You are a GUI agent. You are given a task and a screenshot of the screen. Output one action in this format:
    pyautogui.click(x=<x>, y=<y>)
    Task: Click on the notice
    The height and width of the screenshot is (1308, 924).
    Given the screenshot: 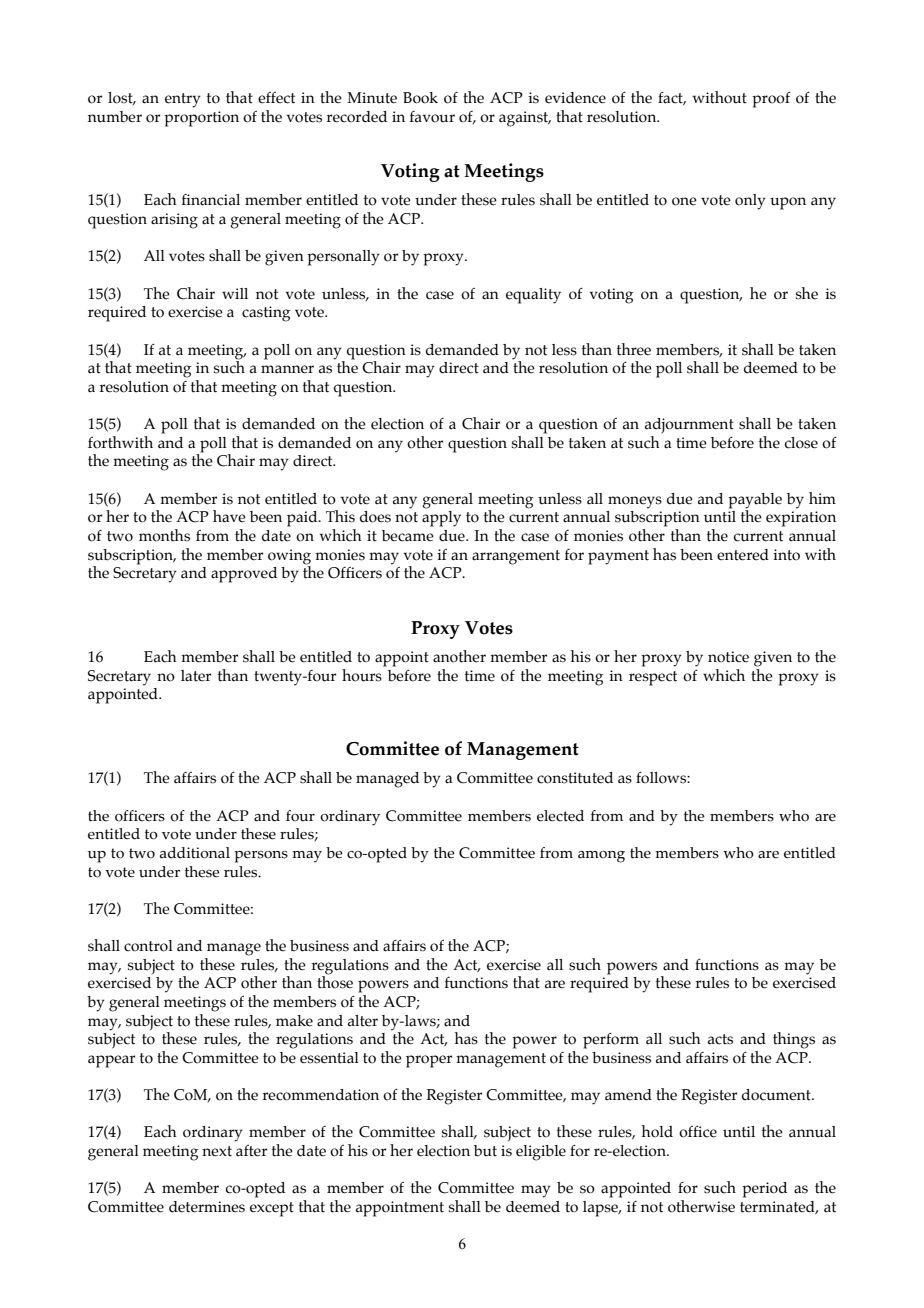 What is the action you would take?
    pyautogui.click(x=728, y=657)
